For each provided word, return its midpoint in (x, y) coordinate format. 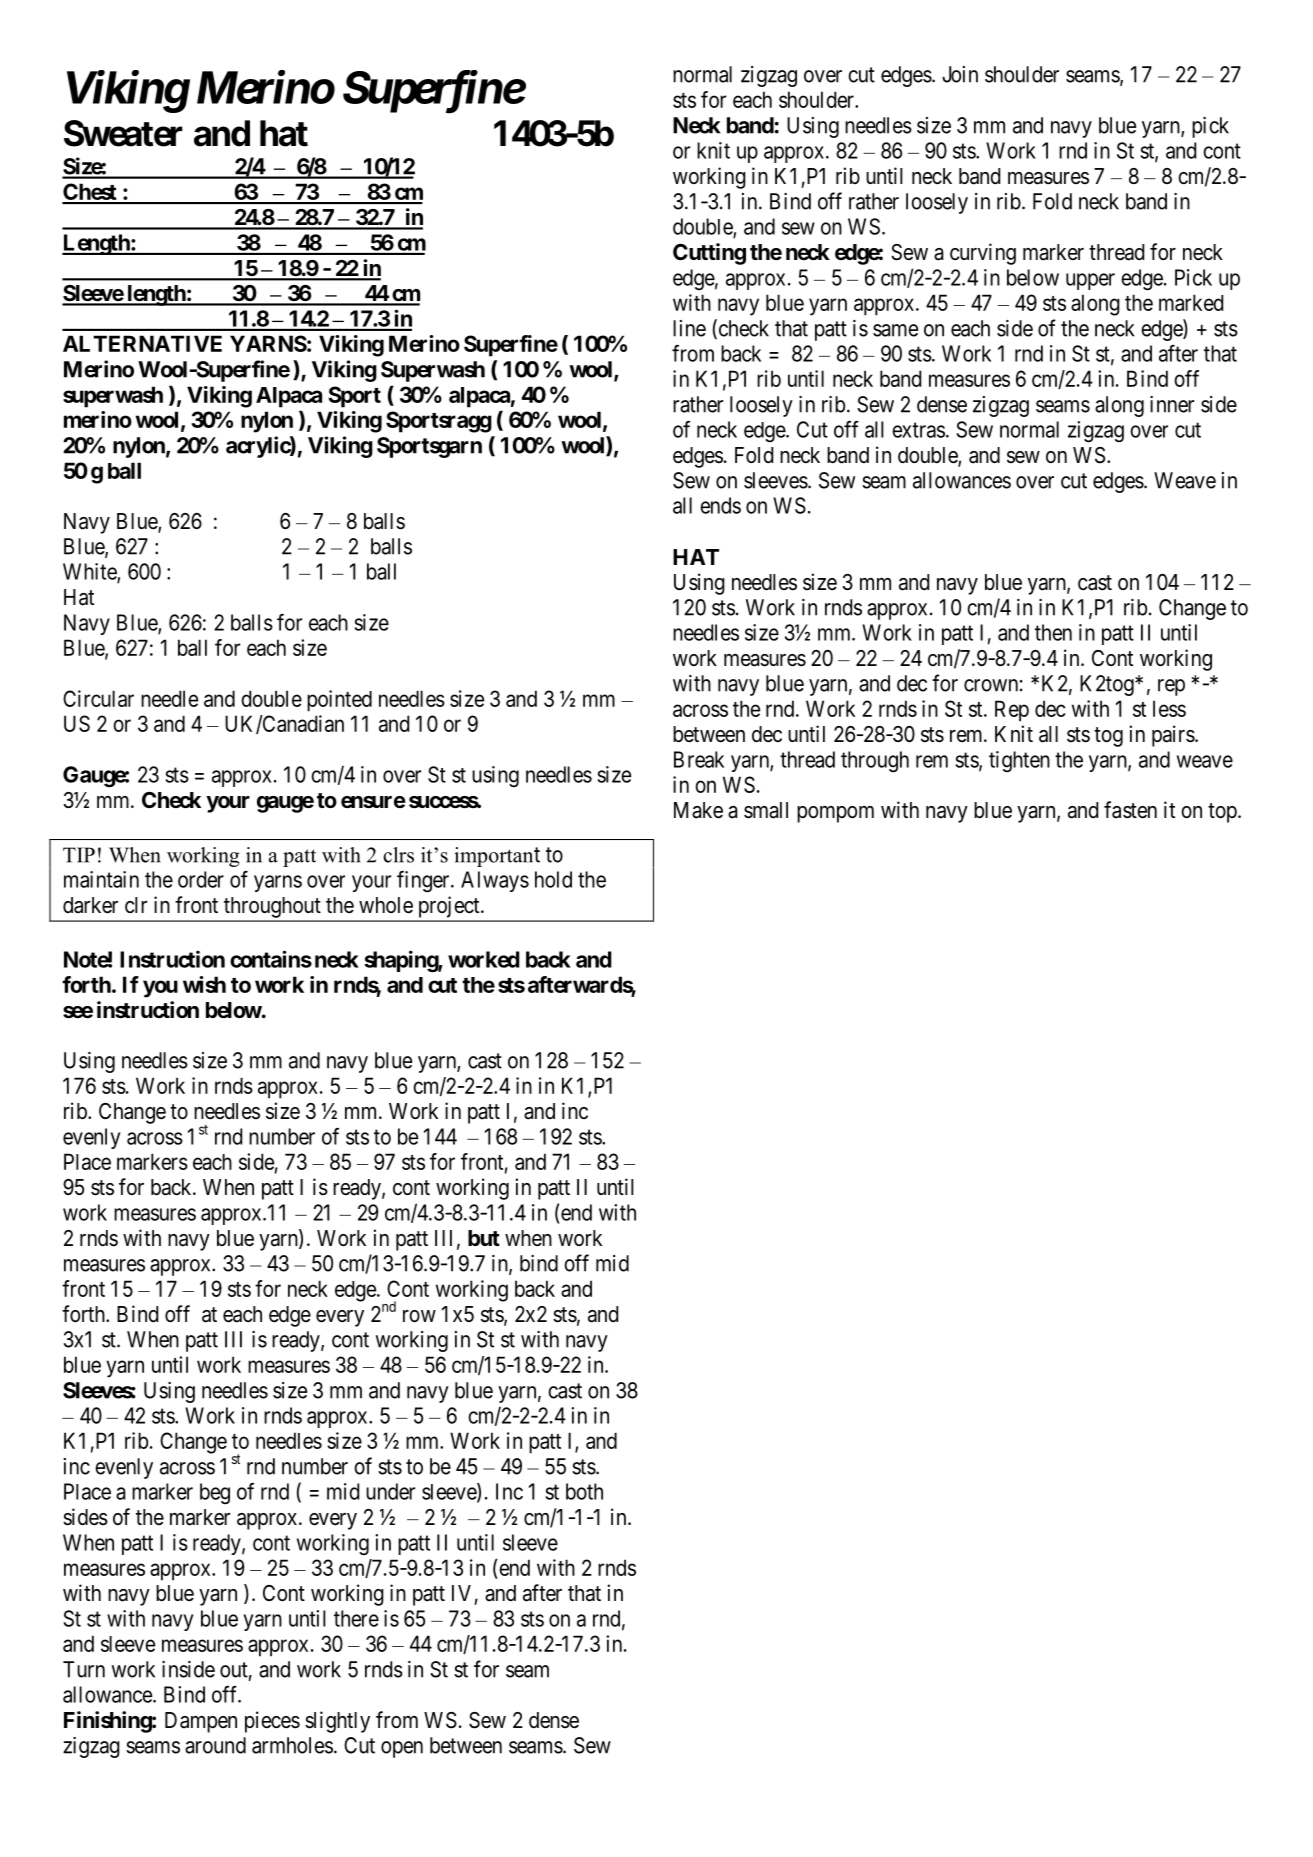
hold (553, 879)
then (1053, 632)
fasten (1130, 810)
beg (215, 1494)
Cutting (709, 254)
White (90, 572)
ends (720, 505)
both (584, 1491)
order (201, 879)
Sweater (123, 133)
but (484, 1238)
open (402, 1749)
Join (960, 74)
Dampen (201, 1722)
